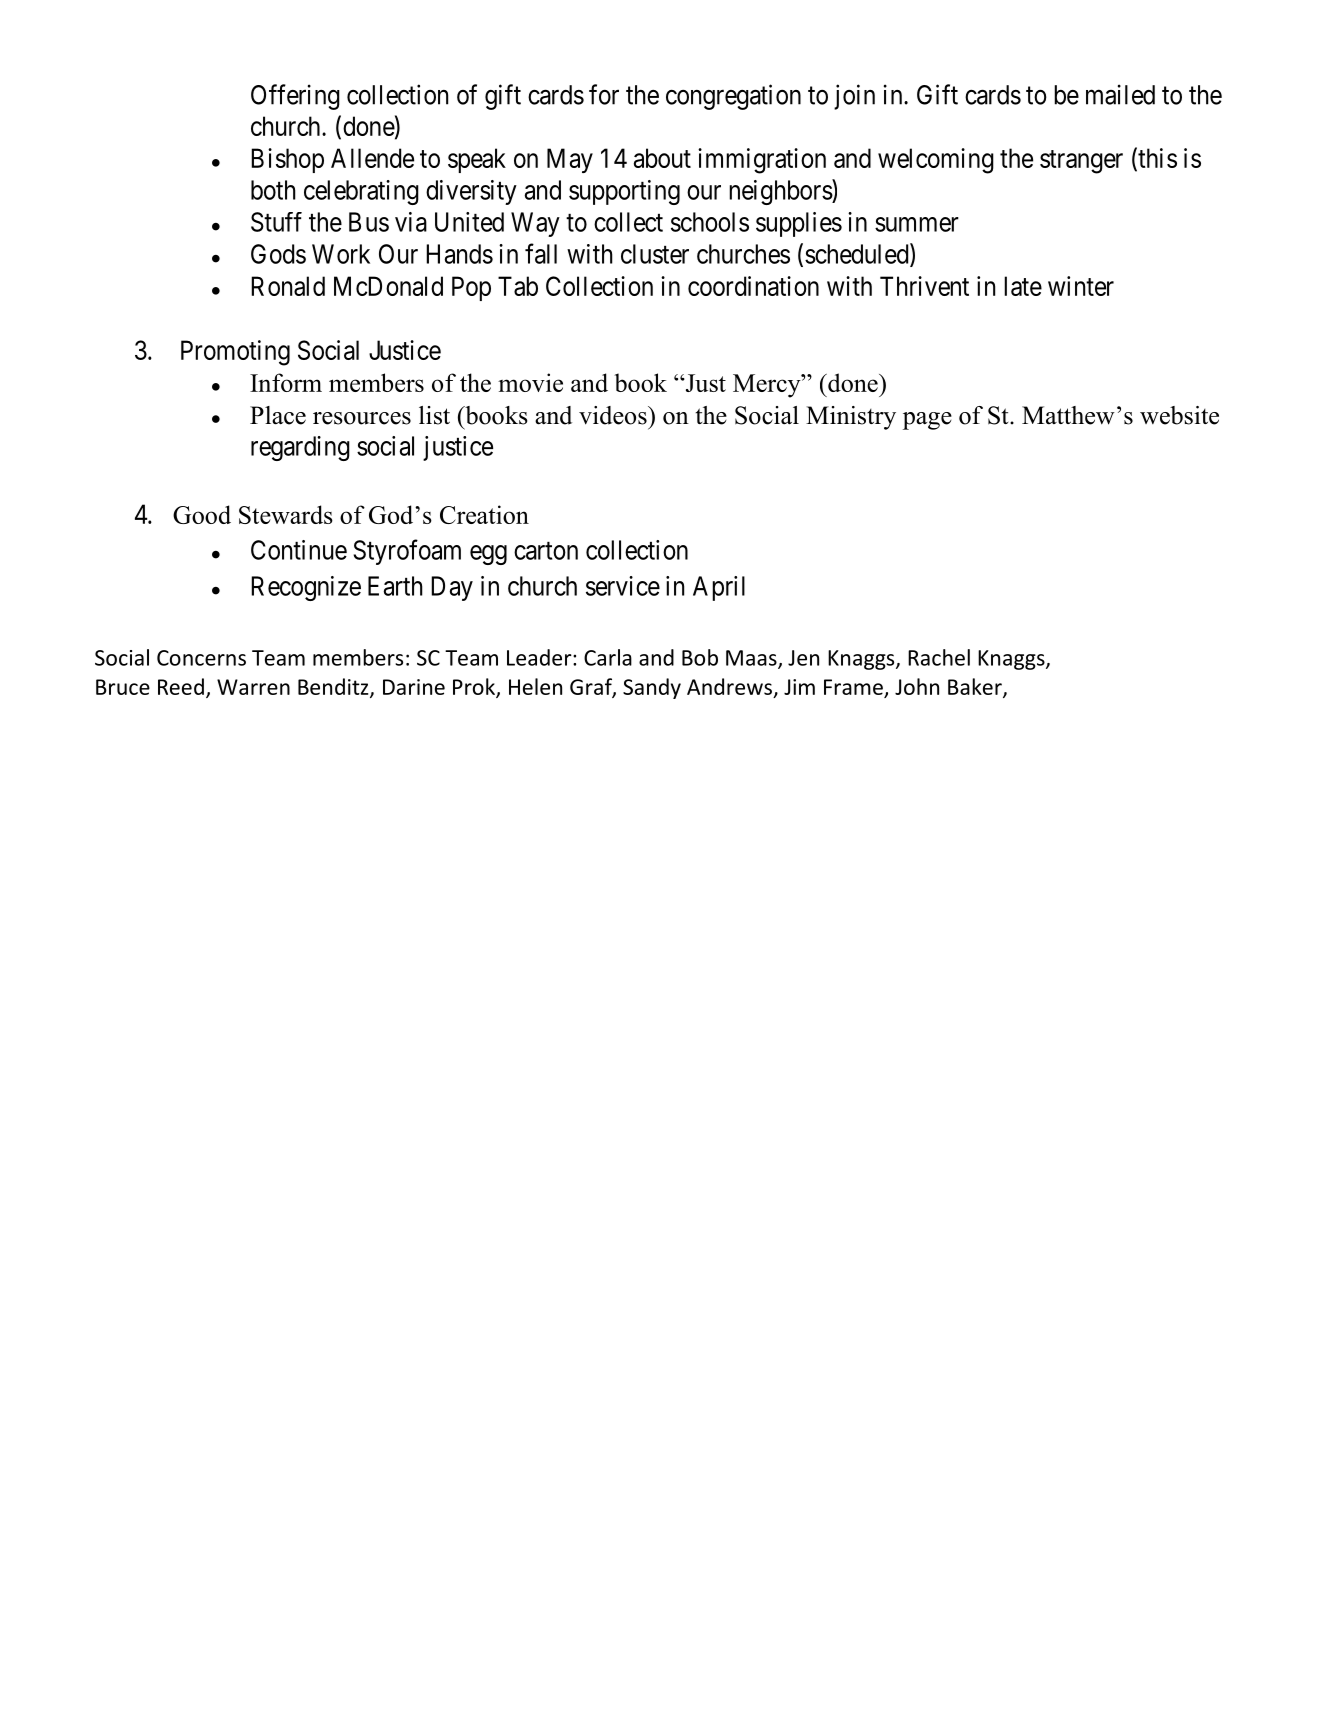  Describe the element at coordinates (614, 415) in the screenshot. I see `videos` at that location.
